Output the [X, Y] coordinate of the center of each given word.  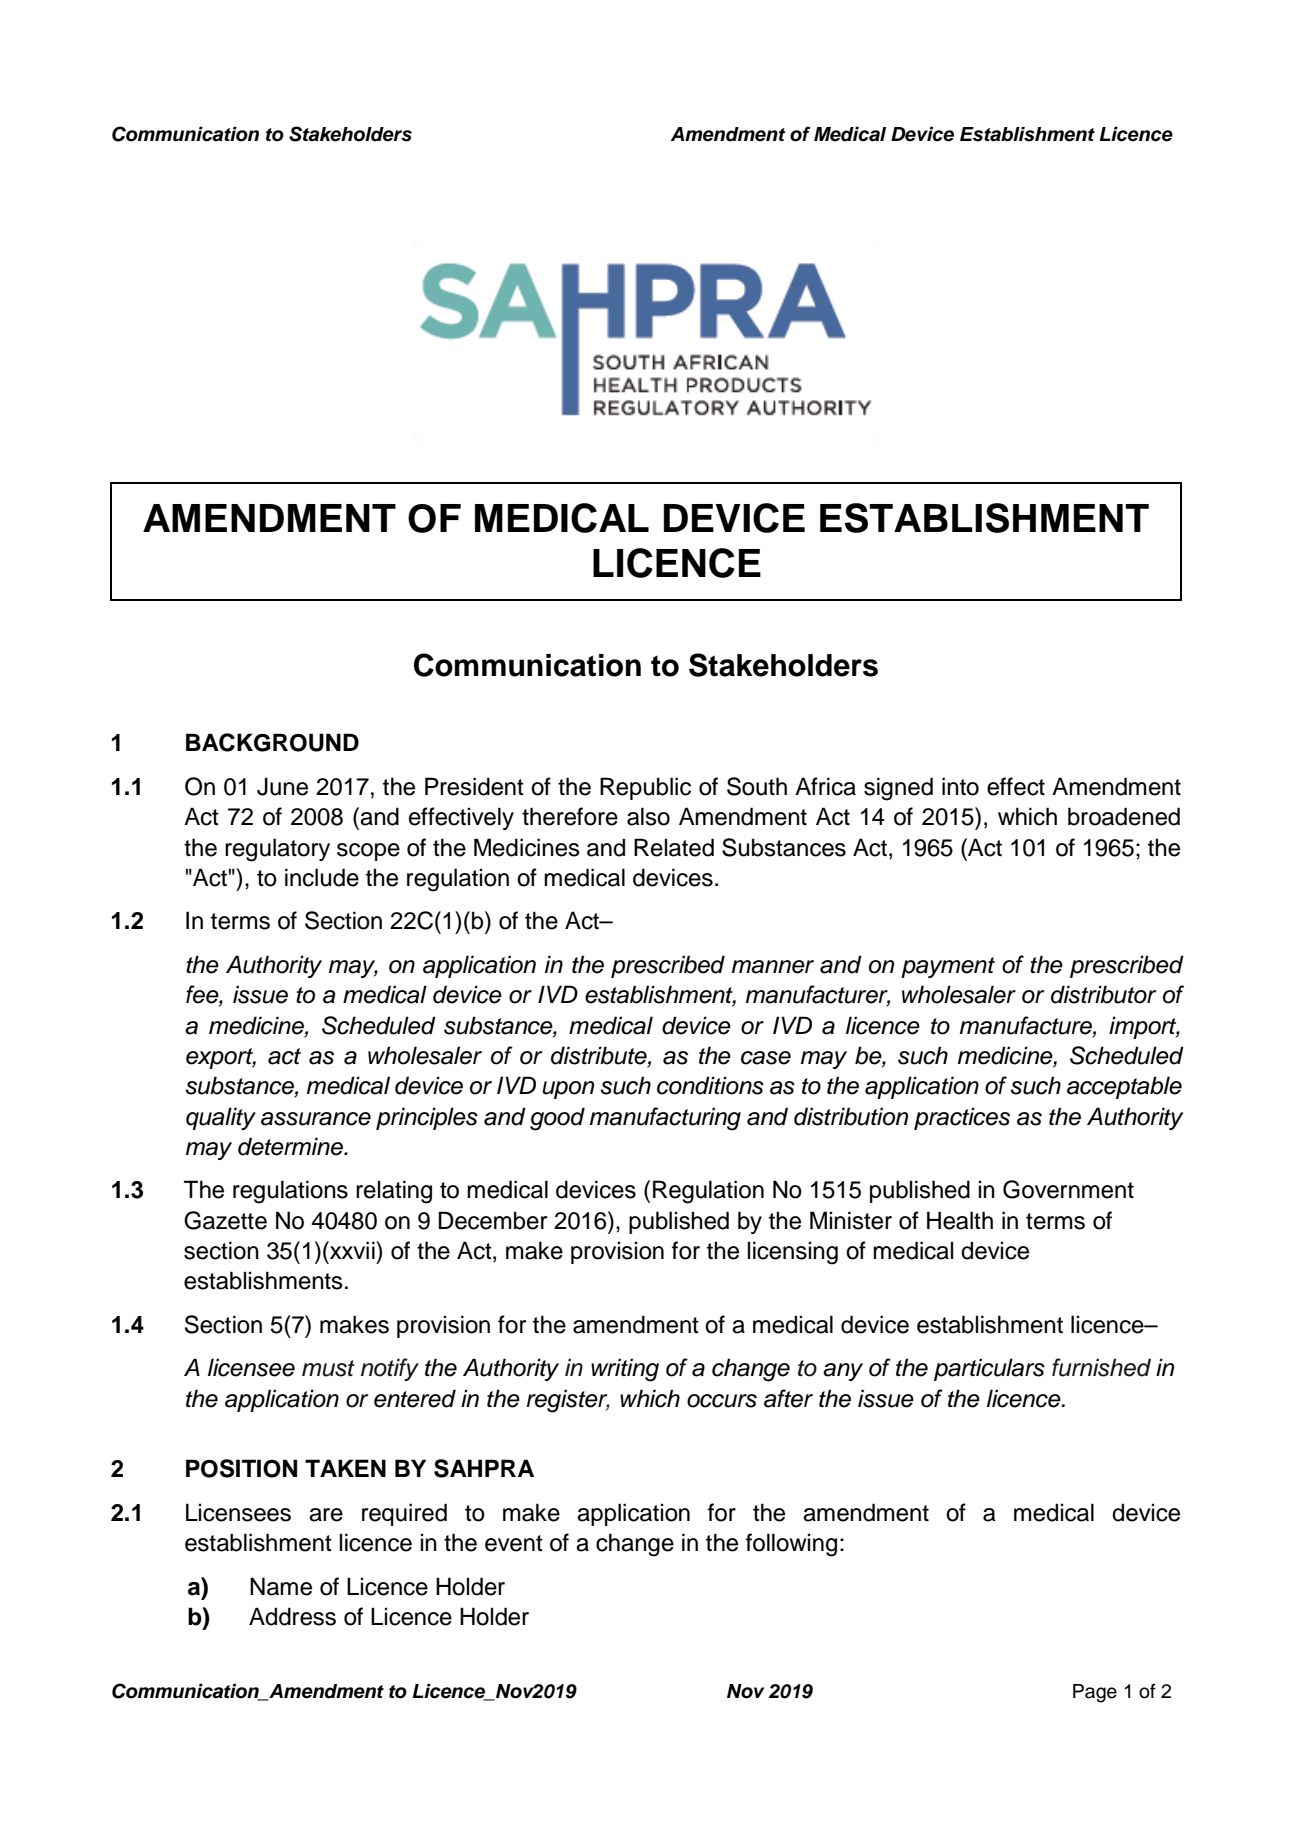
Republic [645, 788]
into [960, 786]
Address [292, 1616]
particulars [989, 1369]
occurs [722, 1401]
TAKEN [345, 1468]
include [322, 877]
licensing [793, 1253]
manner [773, 967]
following [791, 1545]
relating [394, 1192]
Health [960, 1220]
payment [948, 967]
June [282, 786]
